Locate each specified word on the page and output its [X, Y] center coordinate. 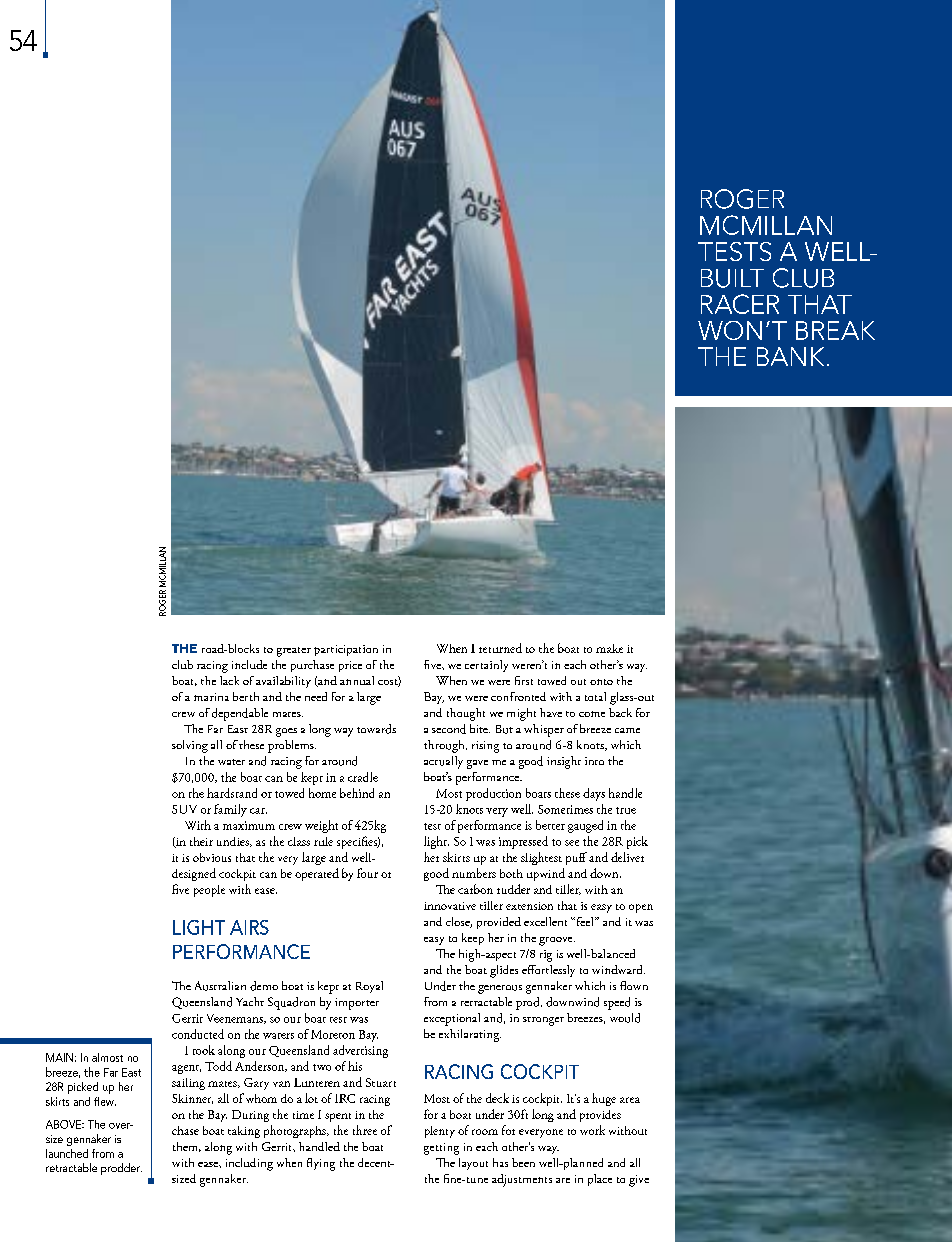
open [641, 908]
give [639, 1181]
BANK [790, 356]
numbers [474, 873]
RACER [740, 304]
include [249, 664]
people [209, 891]
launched [67, 1153]
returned [500, 648]
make [609, 648]
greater [294, 652]
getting [441, 1149]
